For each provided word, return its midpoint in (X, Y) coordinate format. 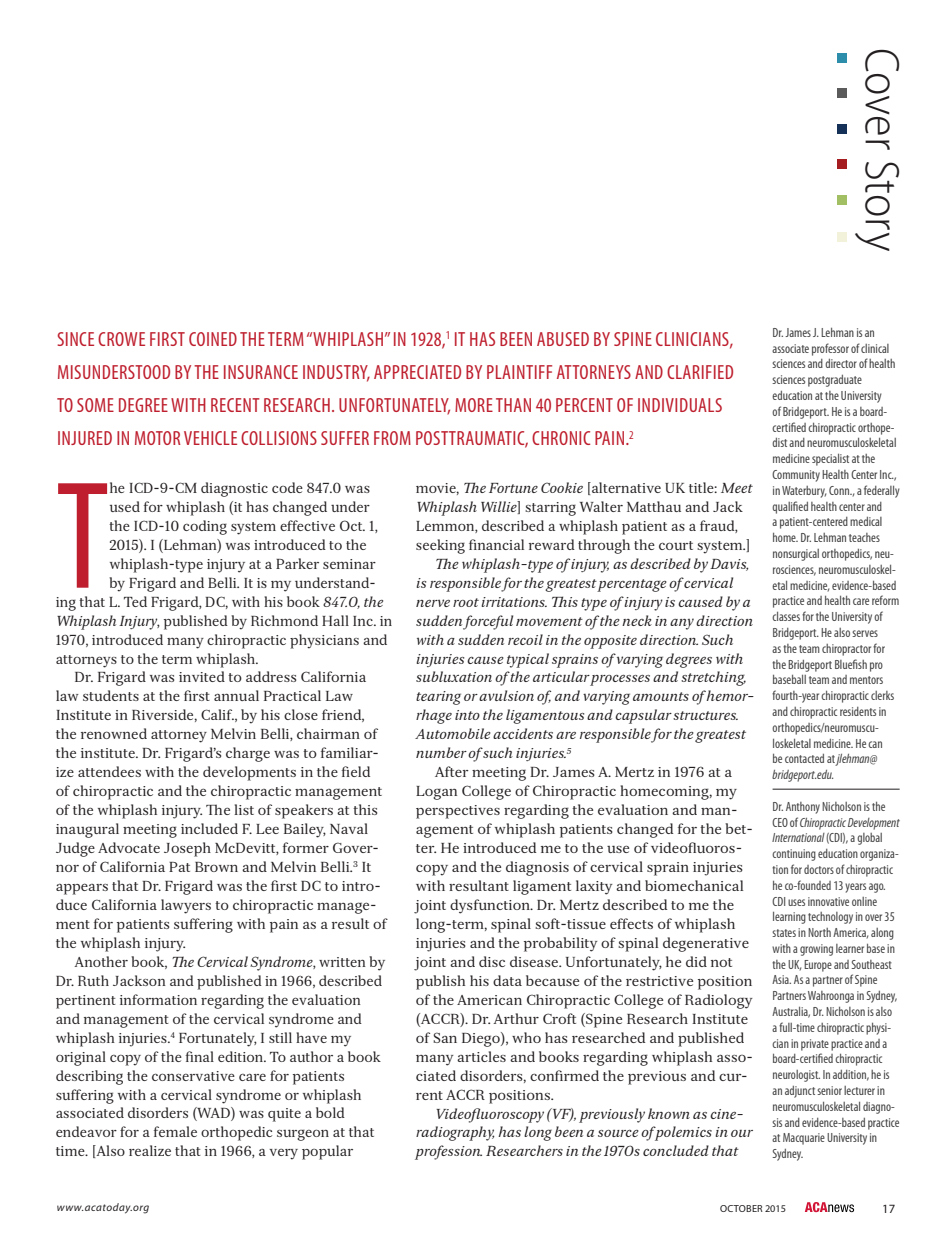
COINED (213, 339)
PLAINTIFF (519, 372)
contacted (804, 758)
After (452, 771)
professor (830, 349)
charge (248, 754)
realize (150, 1150)
